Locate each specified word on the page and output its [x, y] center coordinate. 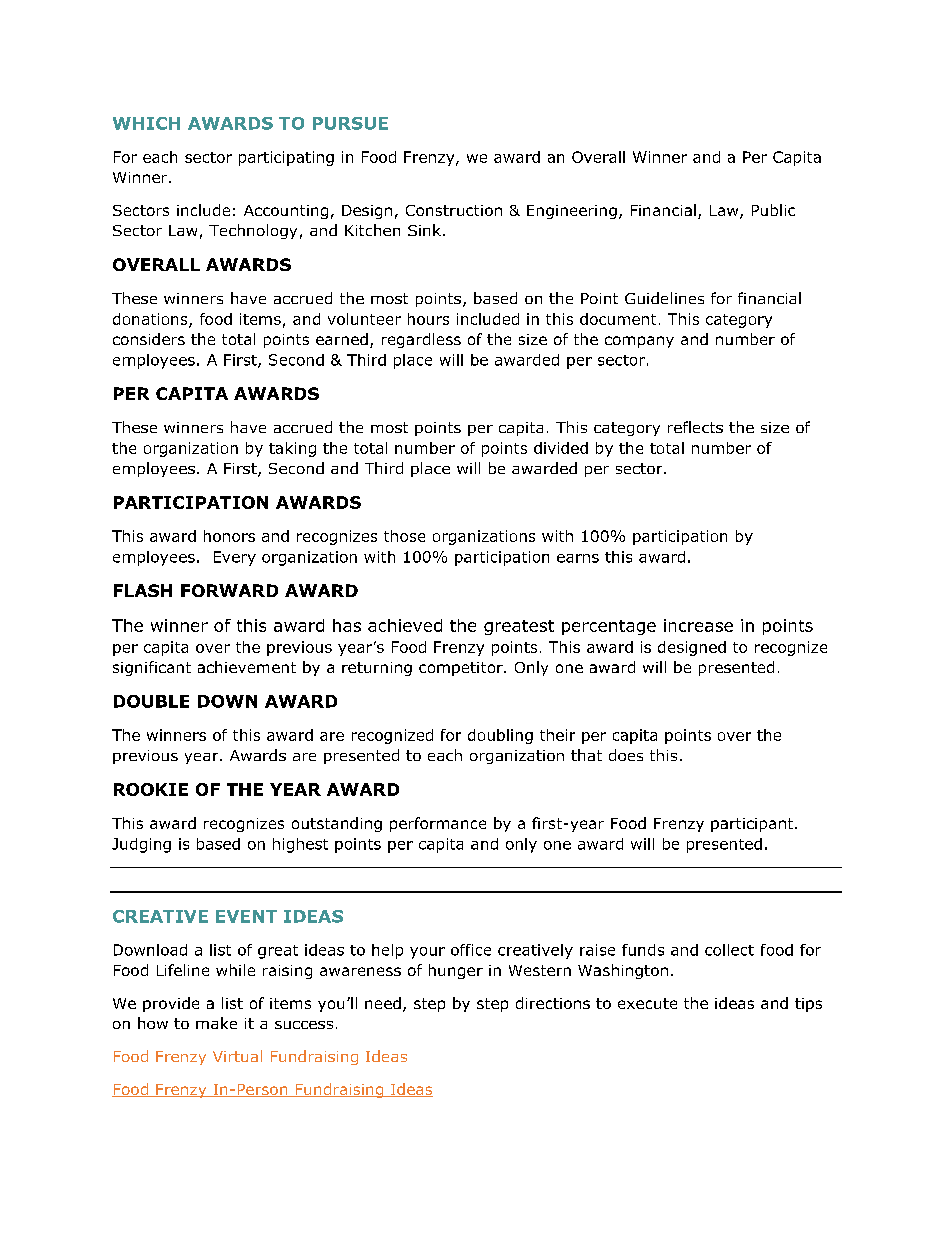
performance [438, 824]
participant [753, 825]
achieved [405, 625]
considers [149, 339]
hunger [456, 971]
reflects [695, 427]
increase [698, 625]
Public [773, 210]
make [216, 1023]
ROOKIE [151, 789]
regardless [421, 340]
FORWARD [229, 590]
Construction [454, 210]
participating [286, 158]
